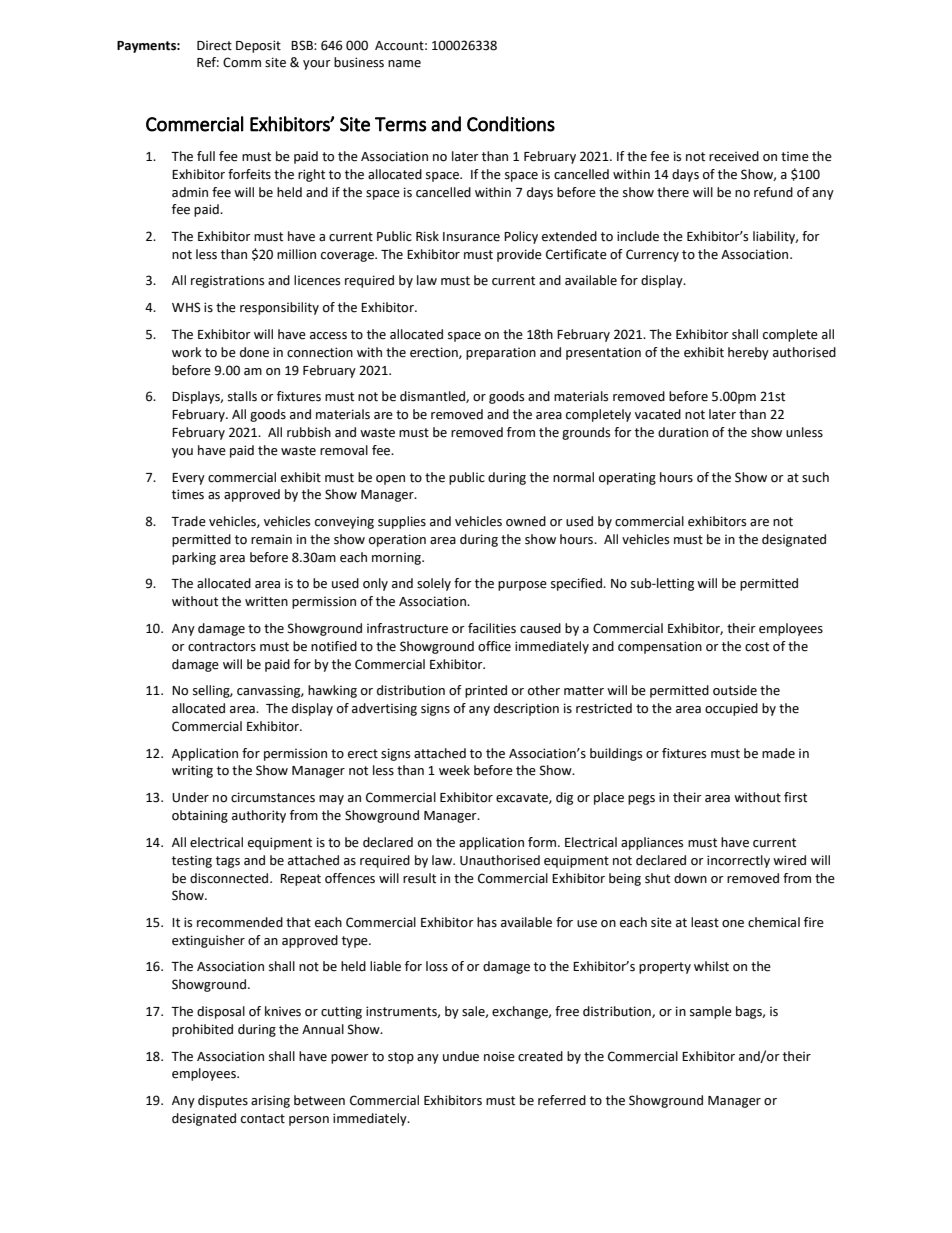 The image size is (952, 1233). I want to click on received, so click(734, 156).
